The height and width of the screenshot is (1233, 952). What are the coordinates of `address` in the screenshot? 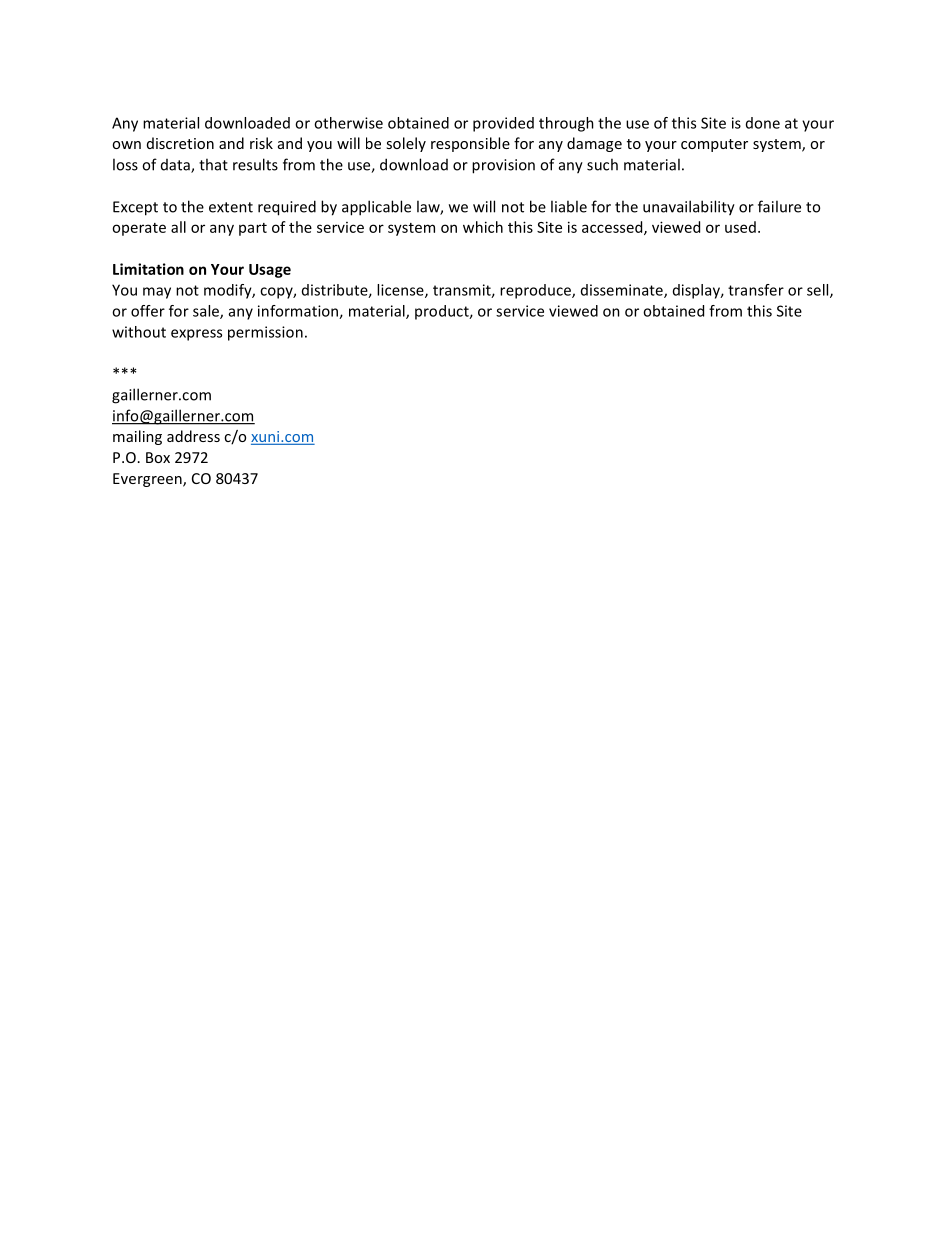 It's located at (193, 436).
